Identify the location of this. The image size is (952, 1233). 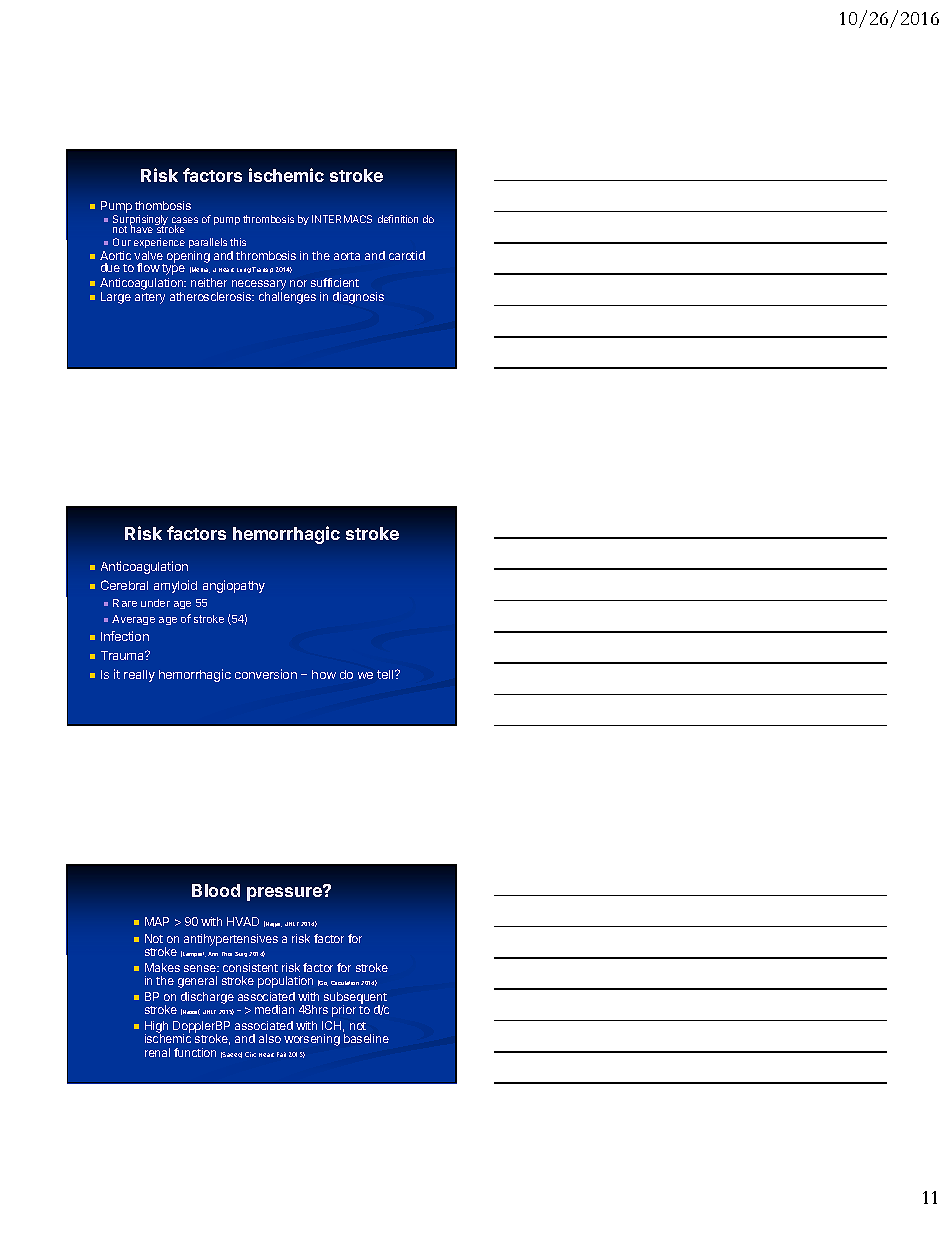
(238, 242).
